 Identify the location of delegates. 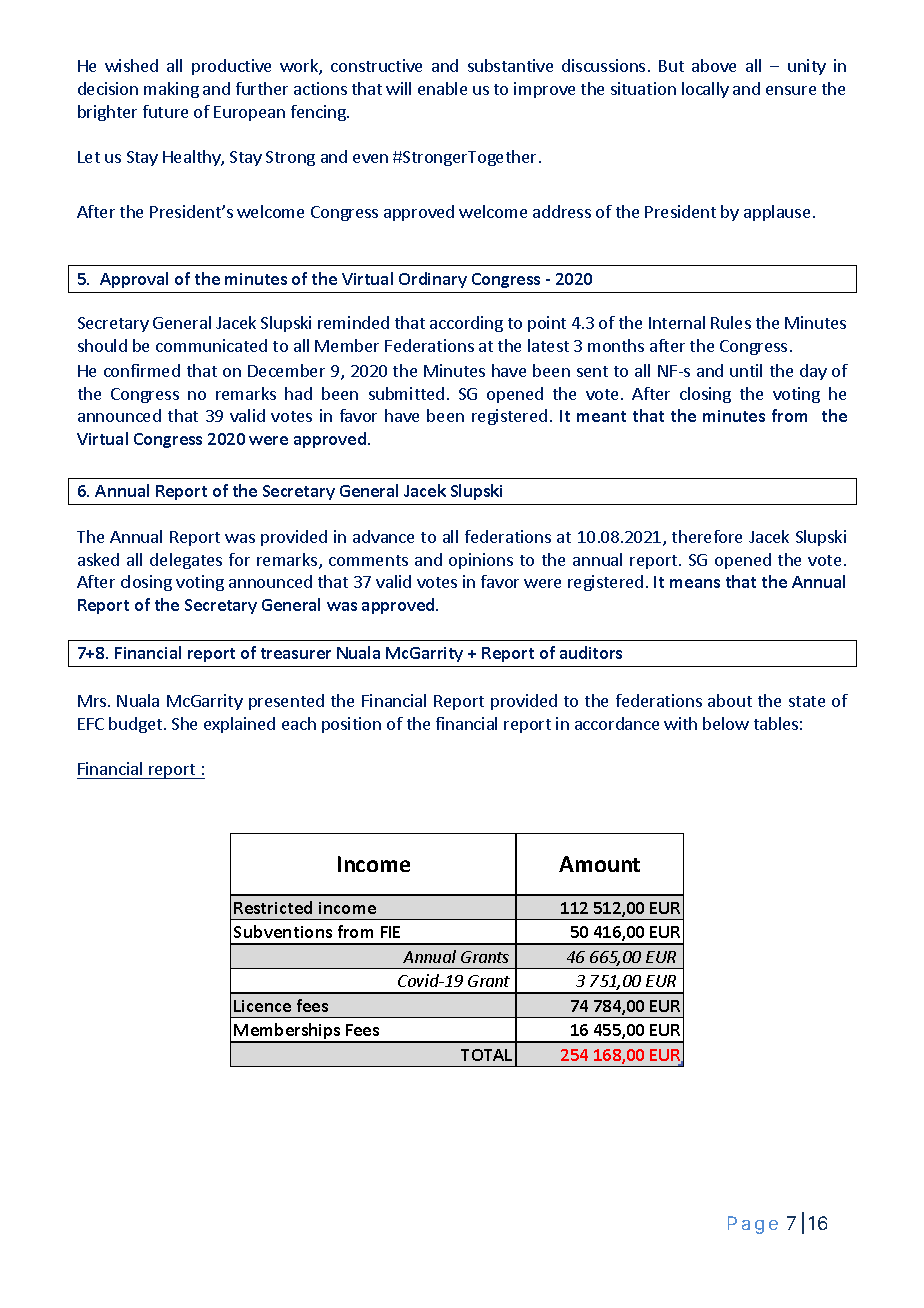
(186, 561).
